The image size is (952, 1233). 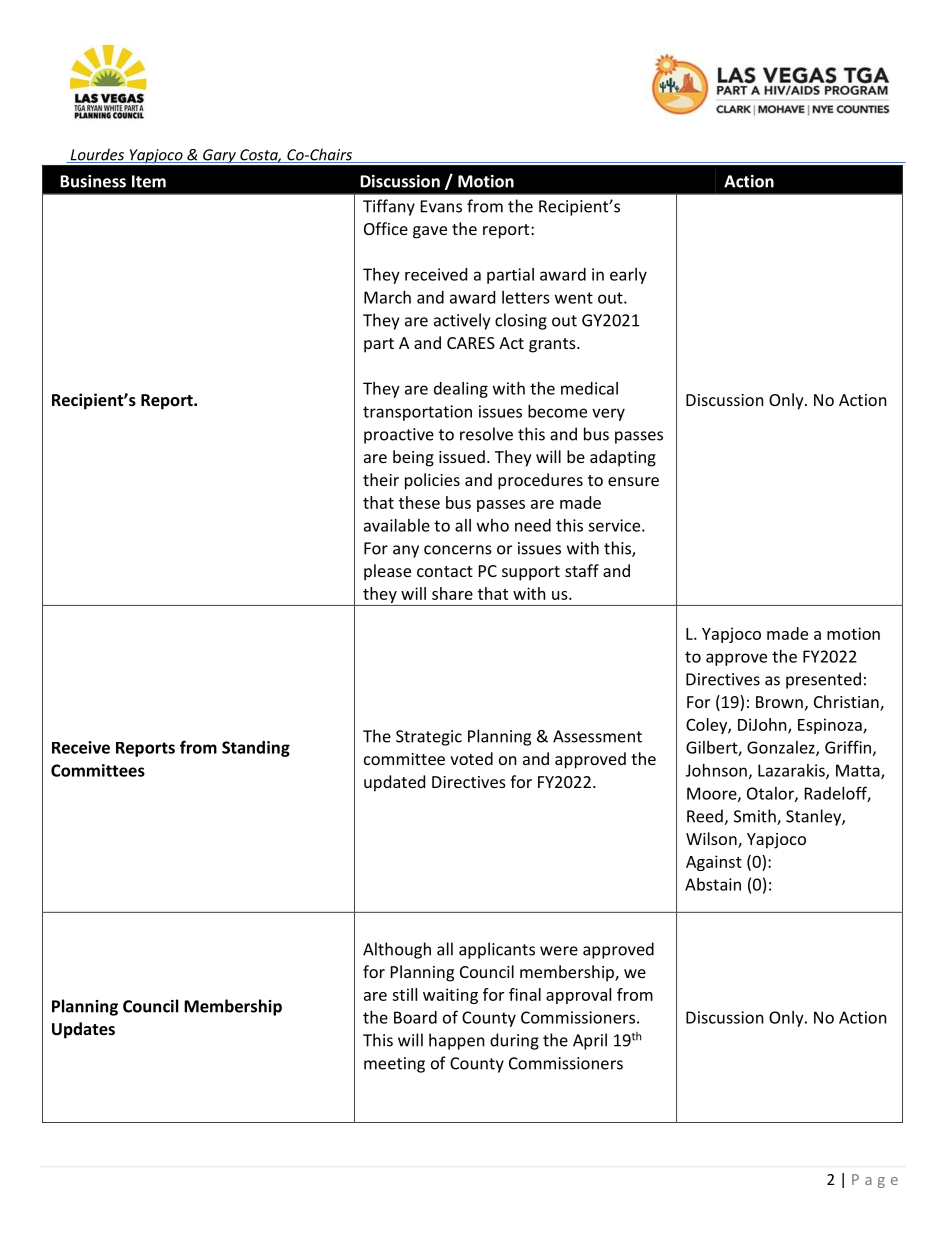 I want to click on Item, so click(x=149, y=181).
